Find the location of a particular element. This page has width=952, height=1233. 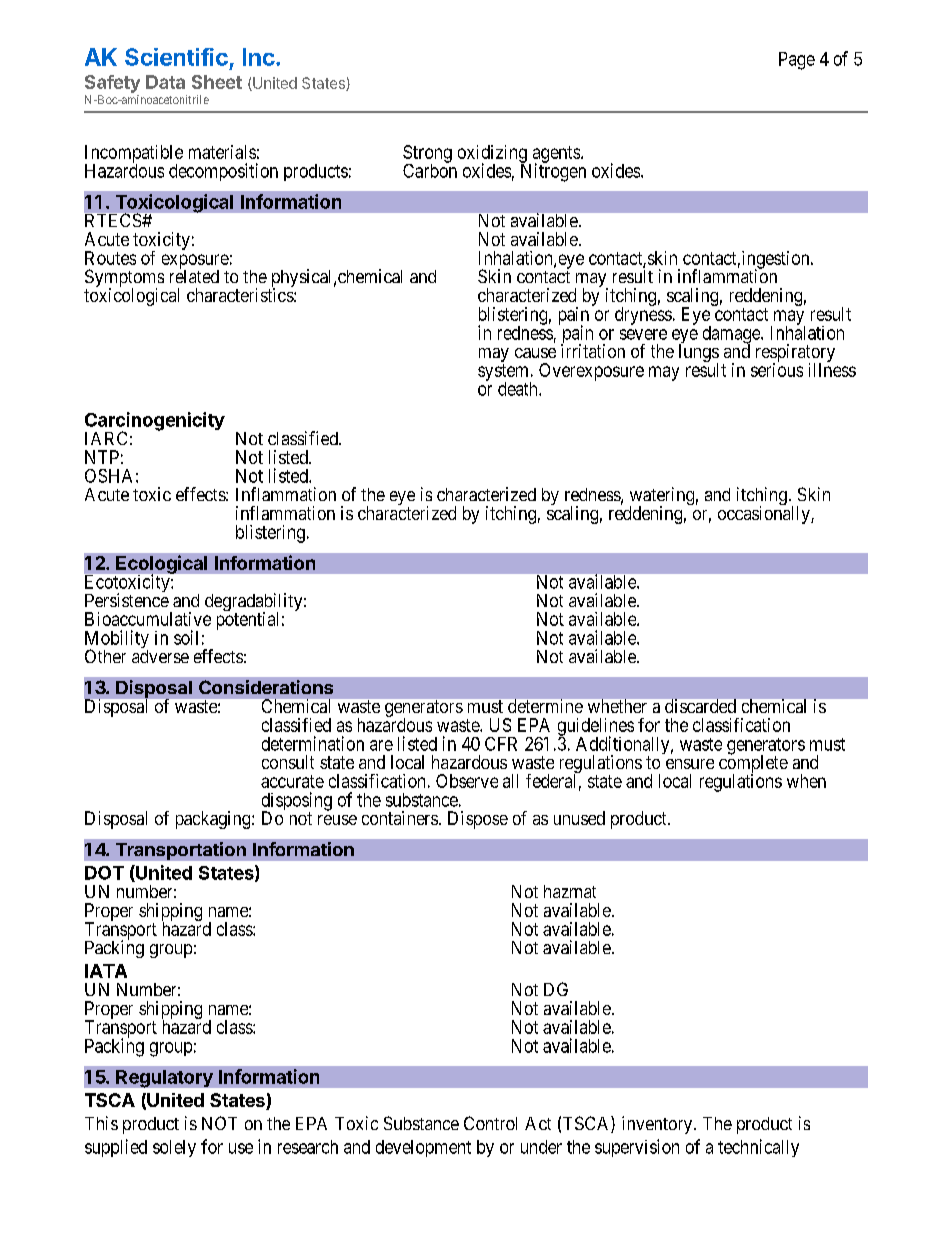

Page is located at coordinates (797, 61).
